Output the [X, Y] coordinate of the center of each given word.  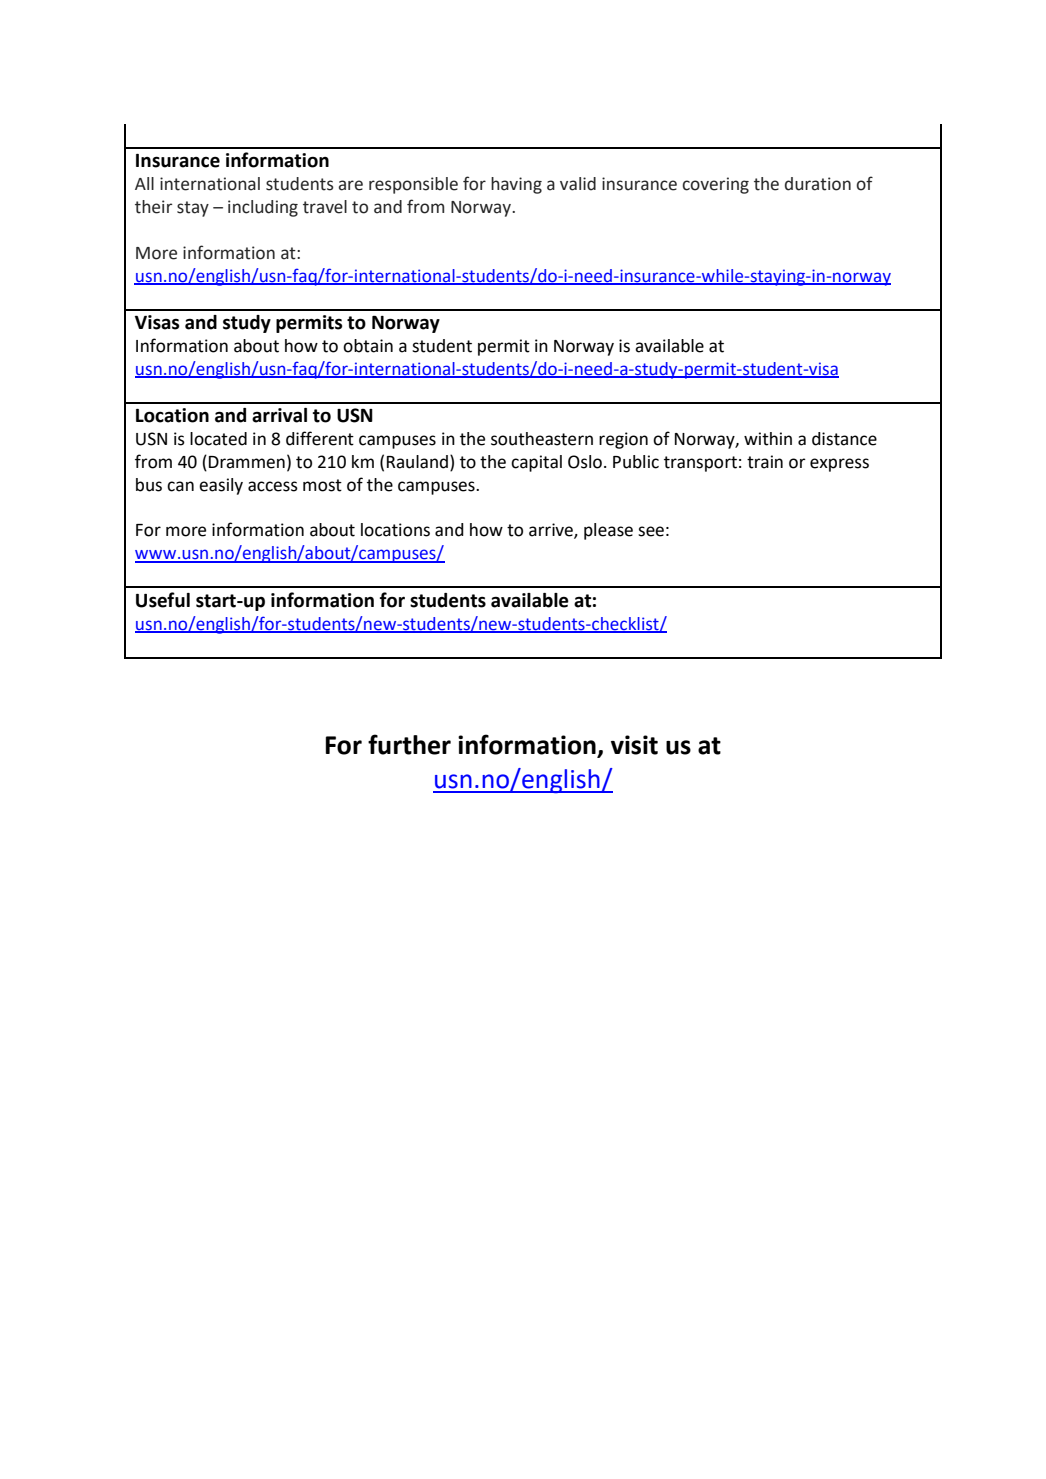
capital [536, 463]
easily [221, 486]
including [263, 208]
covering [715, 185]
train [765, 462]
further [409, 744]
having [516, 185]
